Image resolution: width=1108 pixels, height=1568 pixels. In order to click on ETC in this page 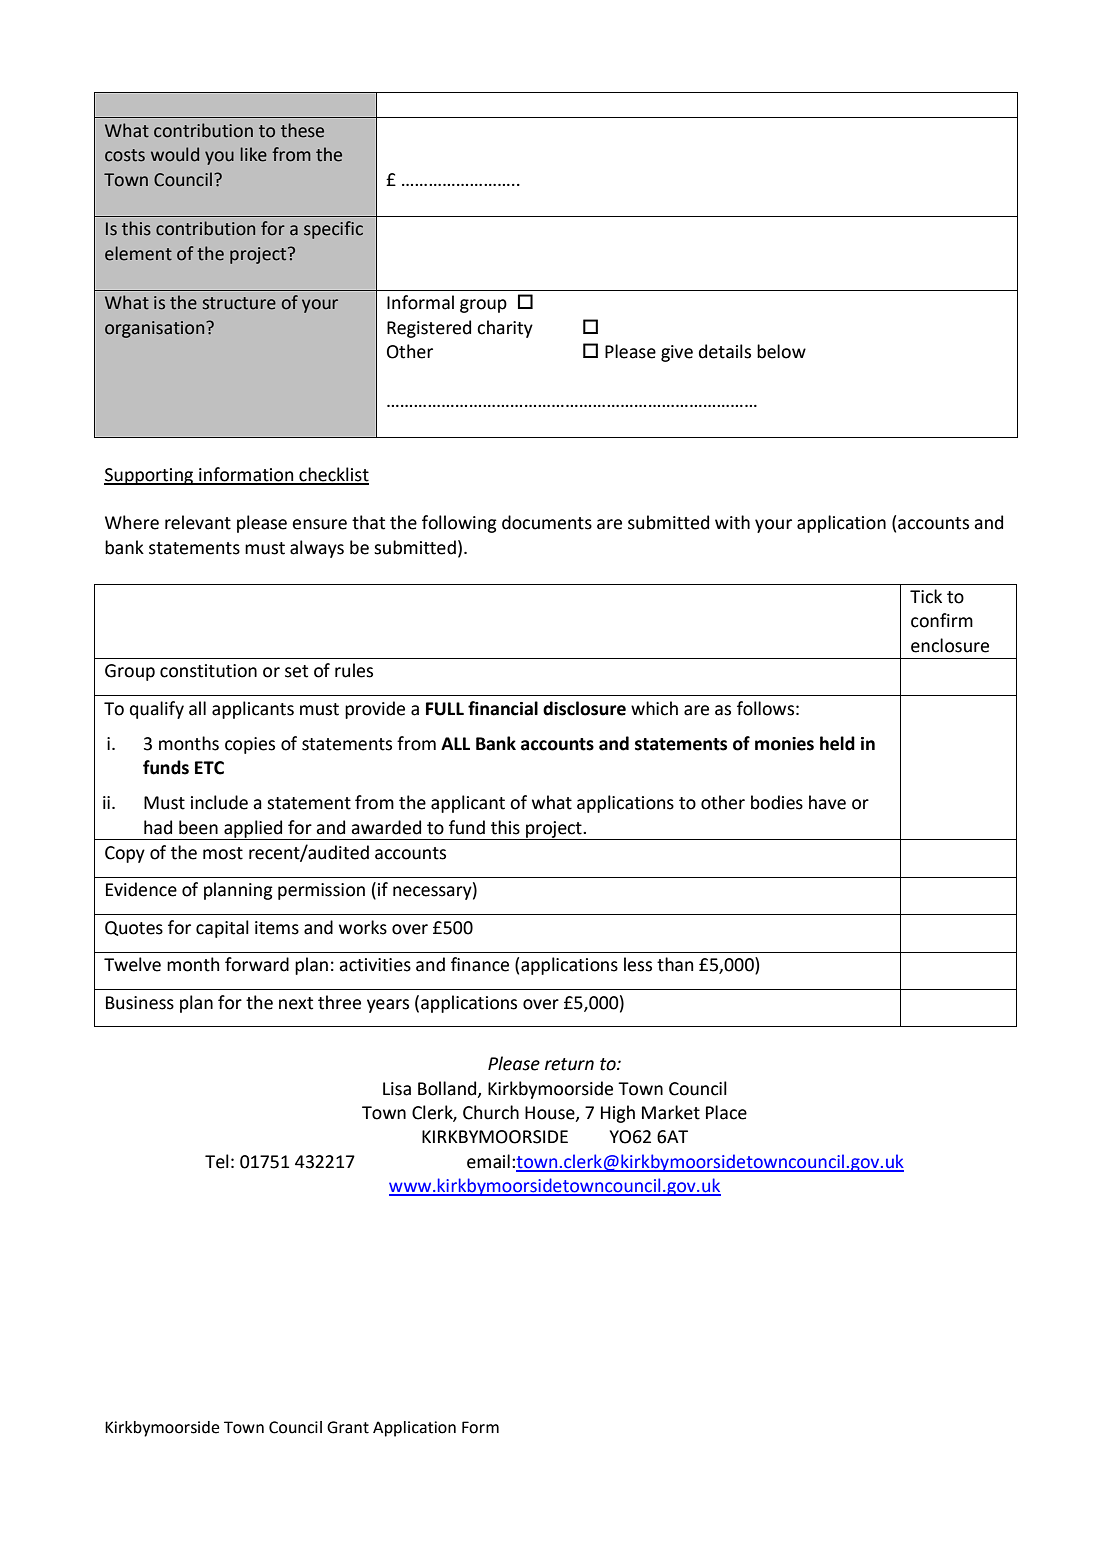, I will do `click(209, 768)`.
